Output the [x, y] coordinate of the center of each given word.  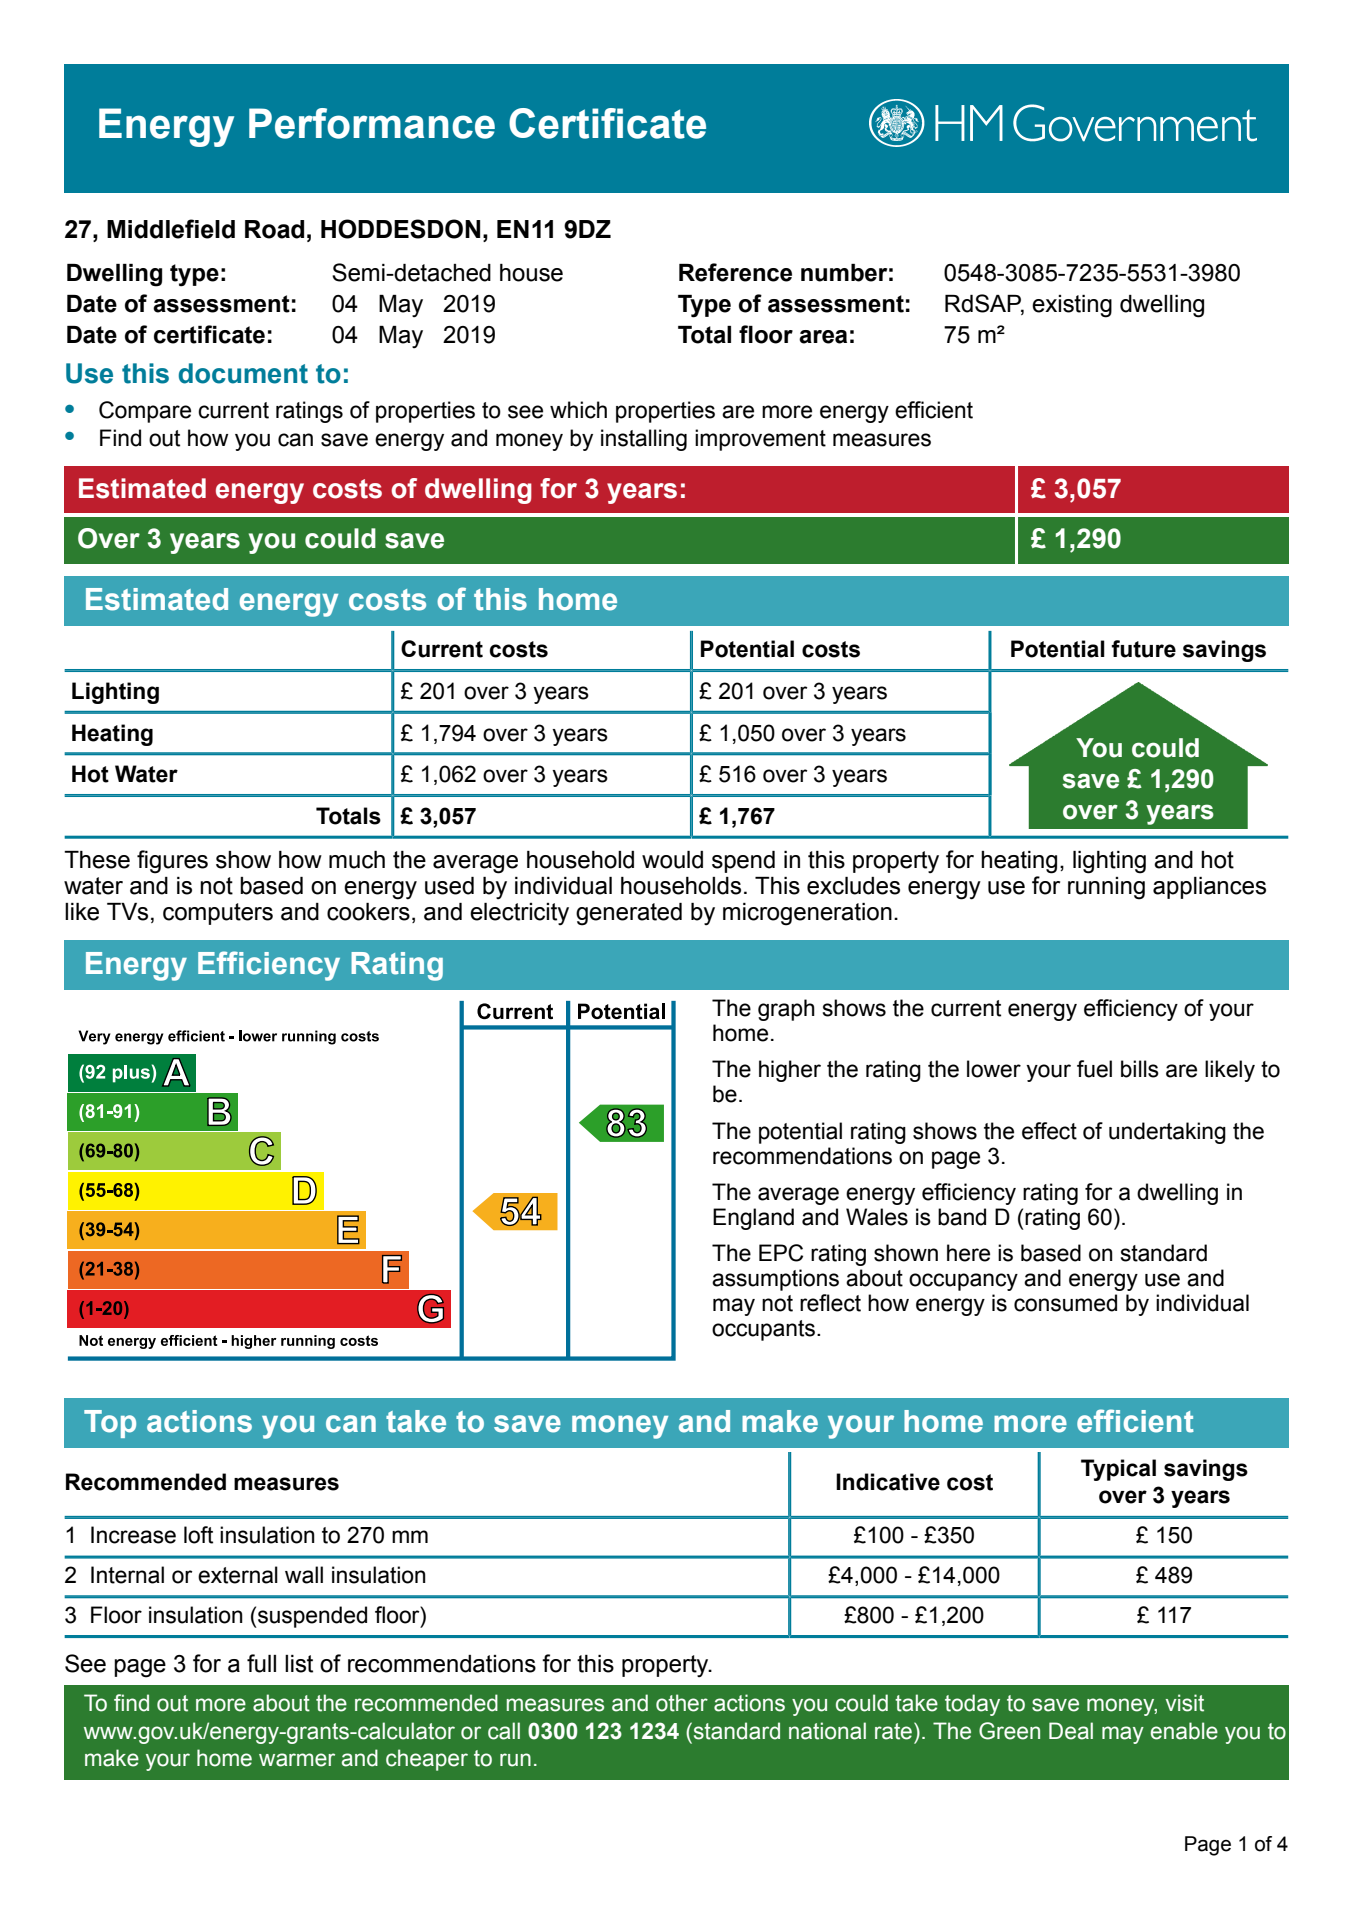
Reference [735, 272]
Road [274, 229]
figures [172, 862]
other [682, 1703]
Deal [1071, 1731]
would [672, 860]
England [753, 1219]
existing [1072, 306]
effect [1049, 1131]
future [1143, 649]
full [261, 1663]
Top [110, 1424]
